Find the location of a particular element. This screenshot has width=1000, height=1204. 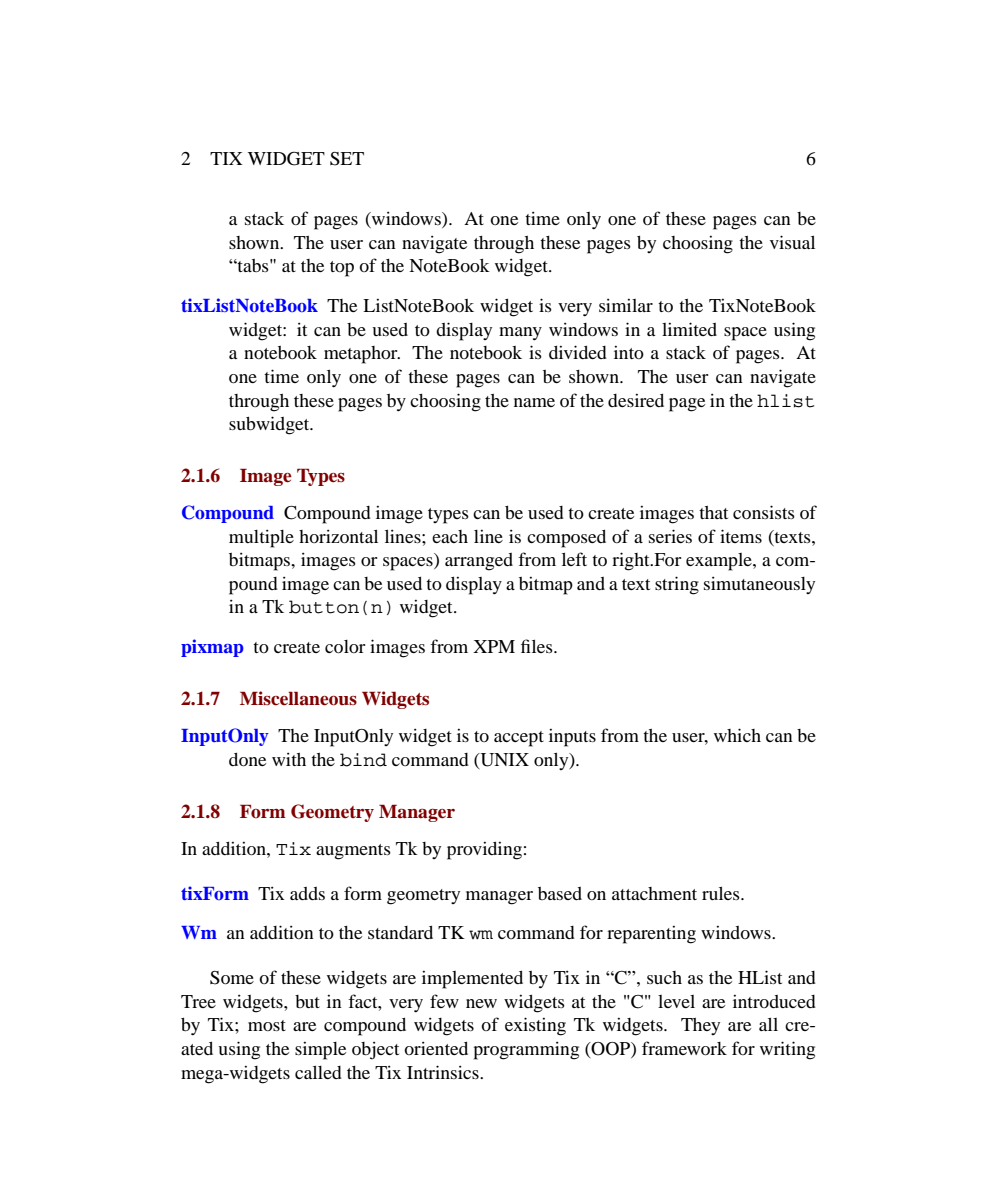

programming is located at coordinates (526, 1050).
